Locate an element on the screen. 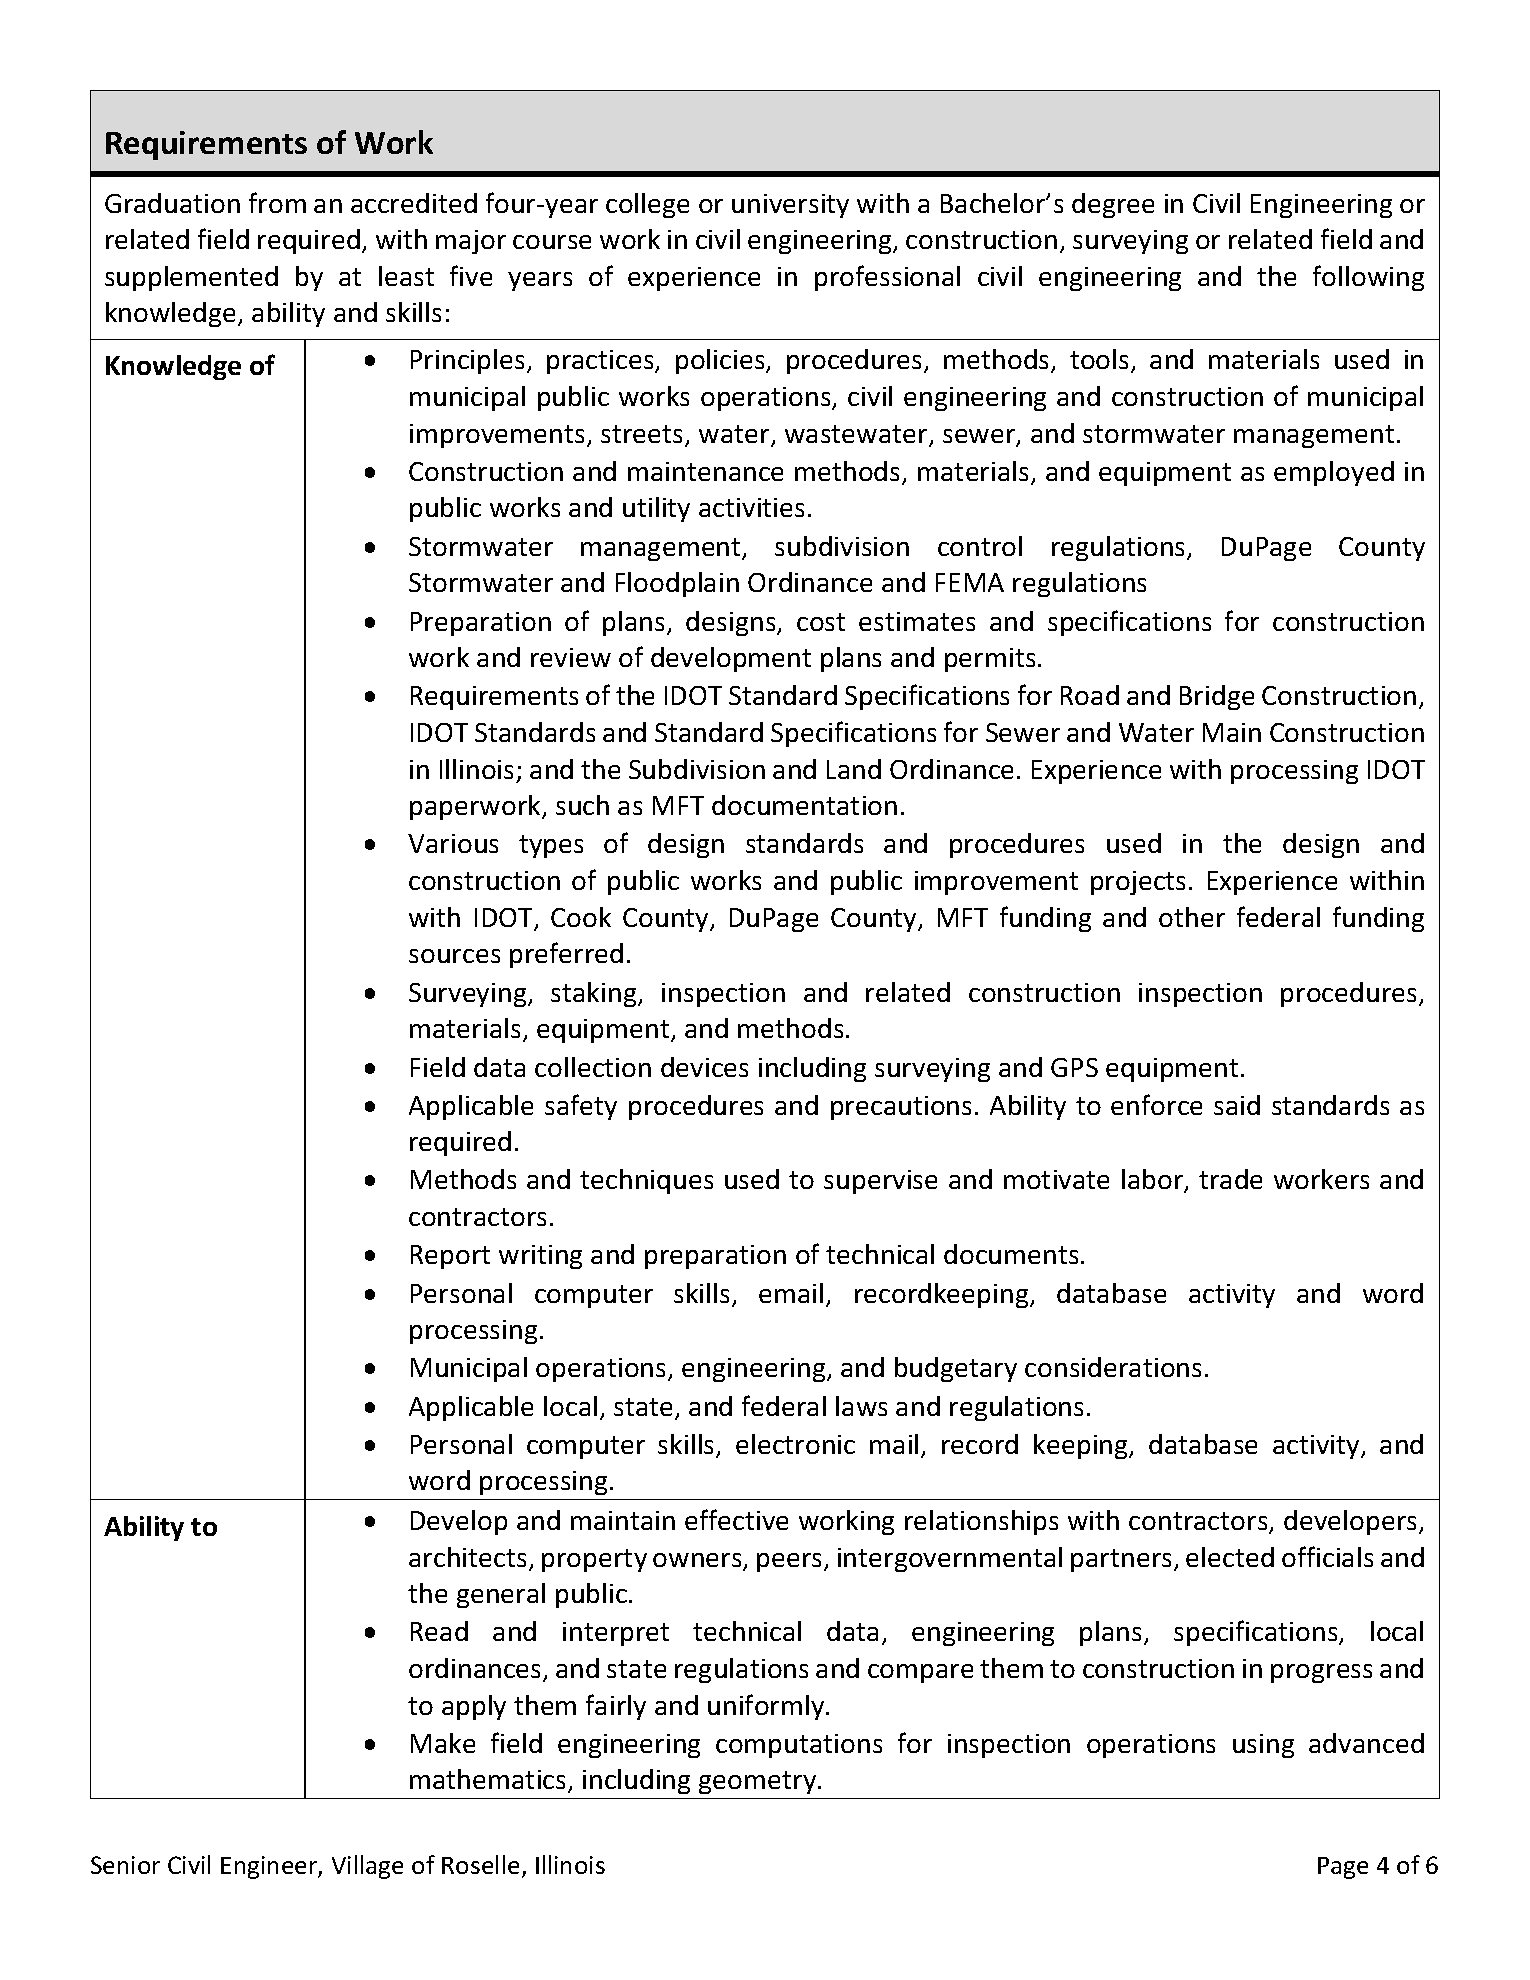 The height and width of the screenshot is (1980, 1530). Village is located at coordinates (367, 1867).
